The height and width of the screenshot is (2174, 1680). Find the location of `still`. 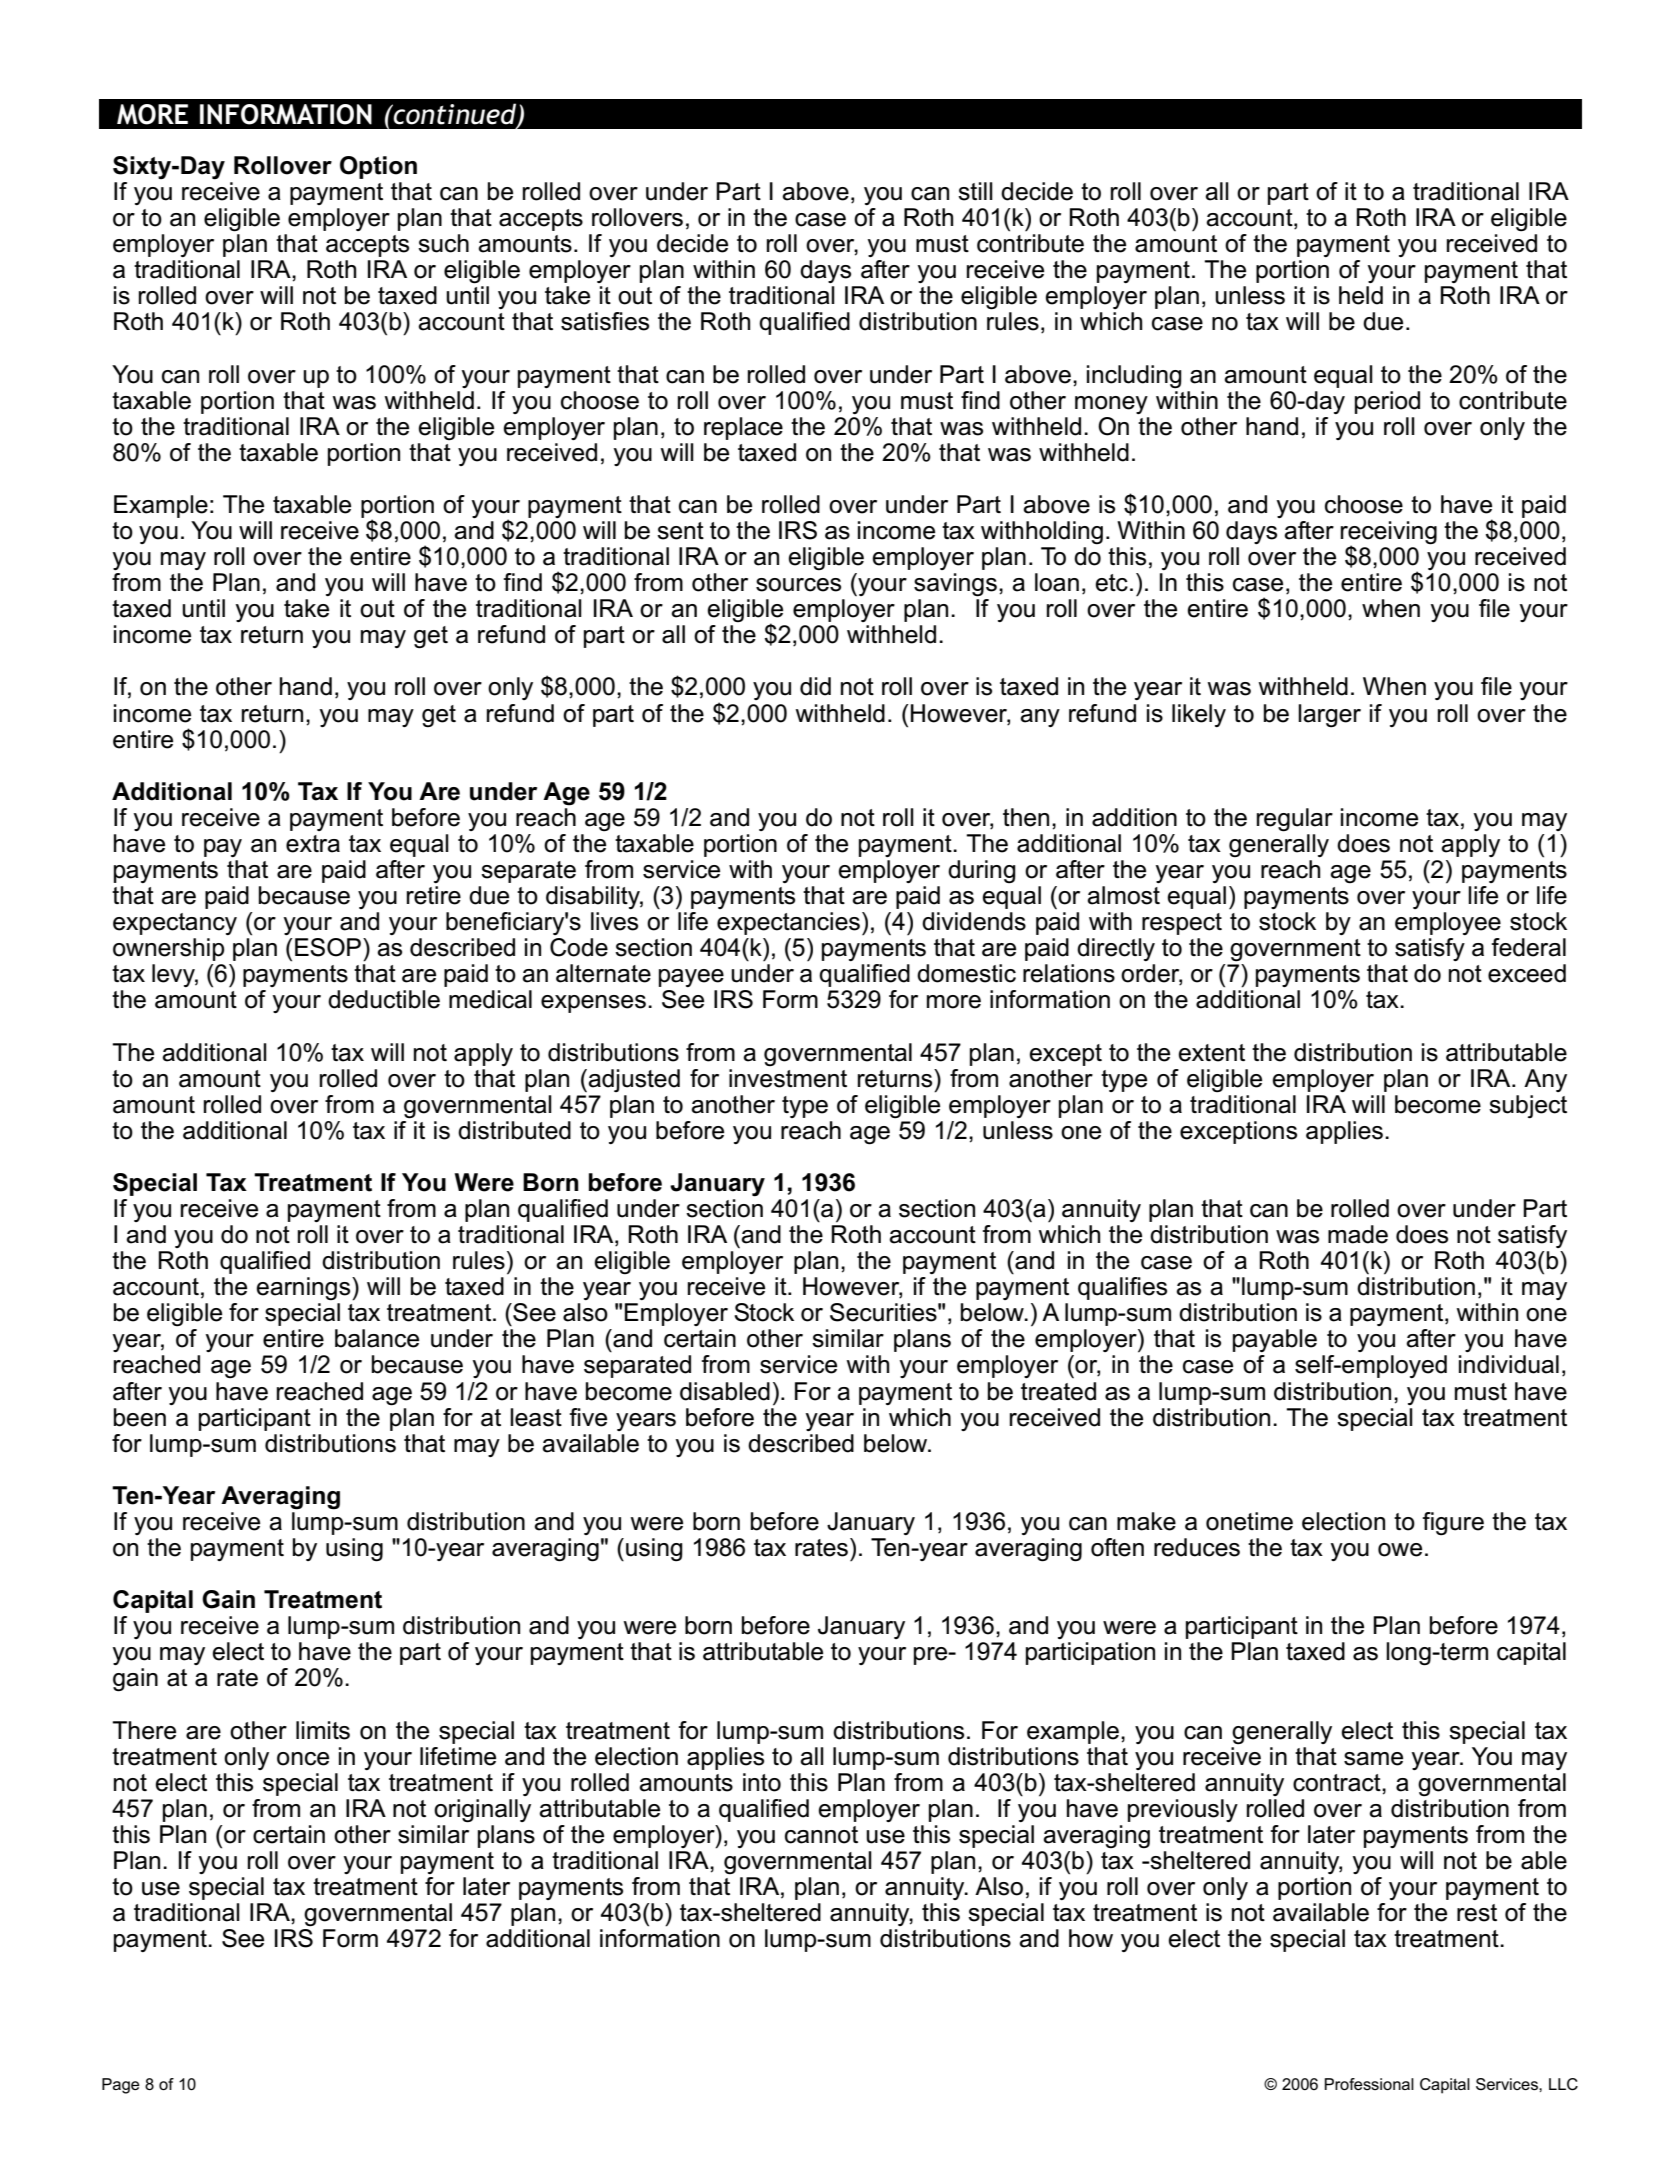

still is located at coordinates (975, 191).
